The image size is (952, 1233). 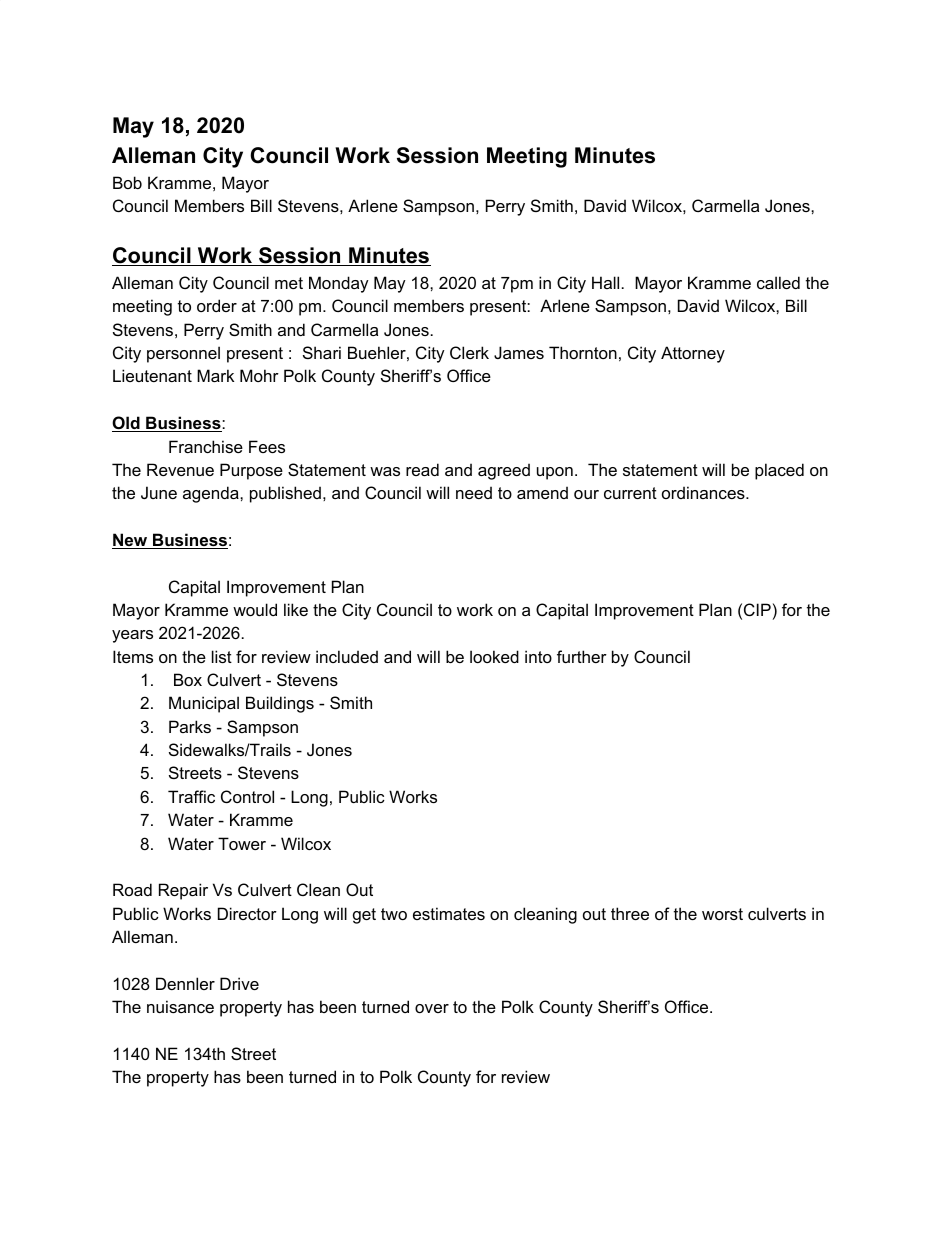 I want to click on estimates, so click(x=449, y=913).
